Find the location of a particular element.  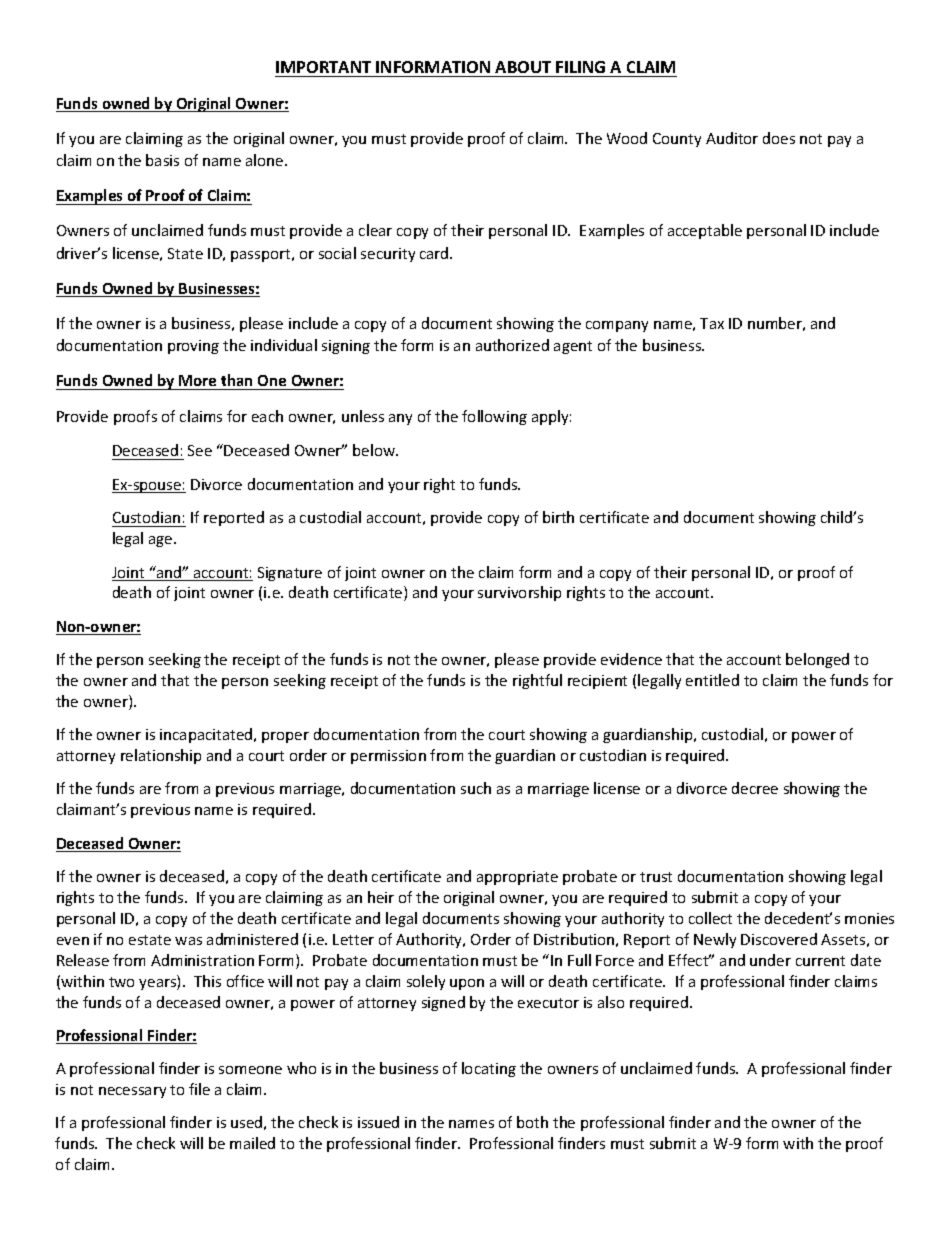

authorized is located at coordinates (512, 345).
